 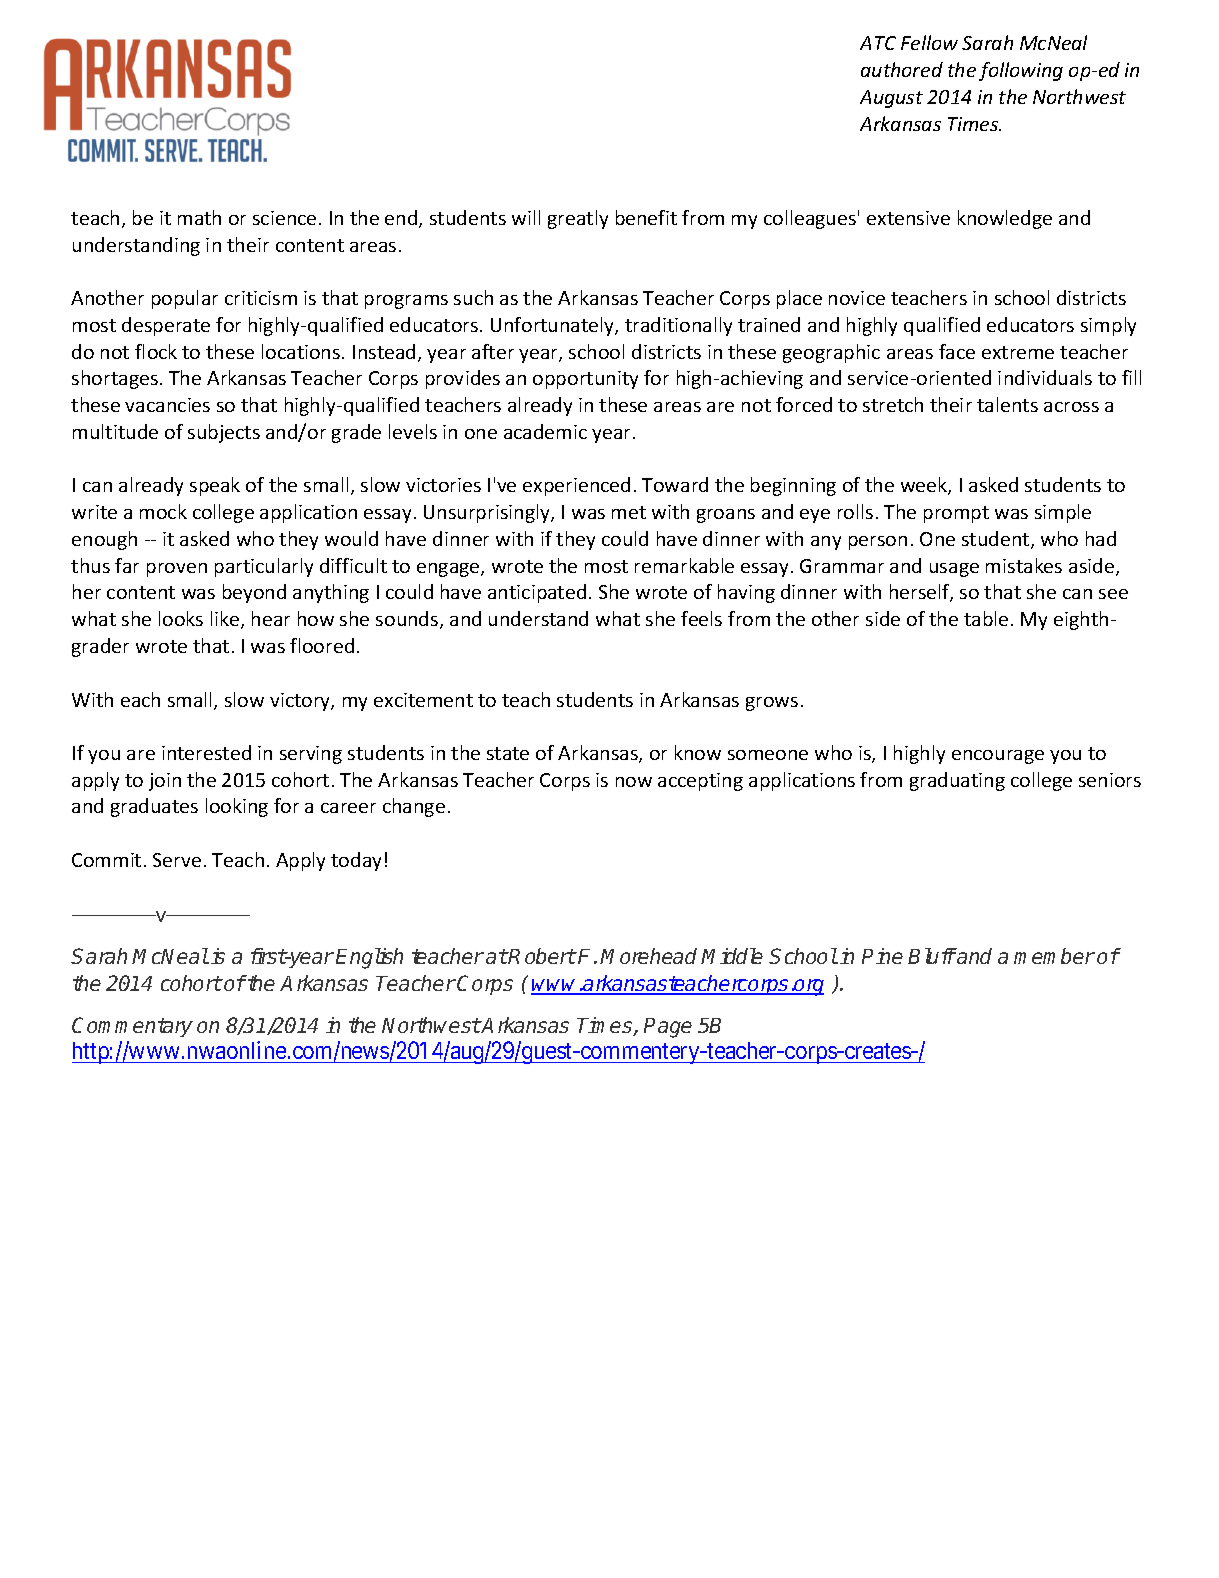 What do you see at coordinates (163, 511) in the page?
I see `mock` at bounding box center [163, 511].
